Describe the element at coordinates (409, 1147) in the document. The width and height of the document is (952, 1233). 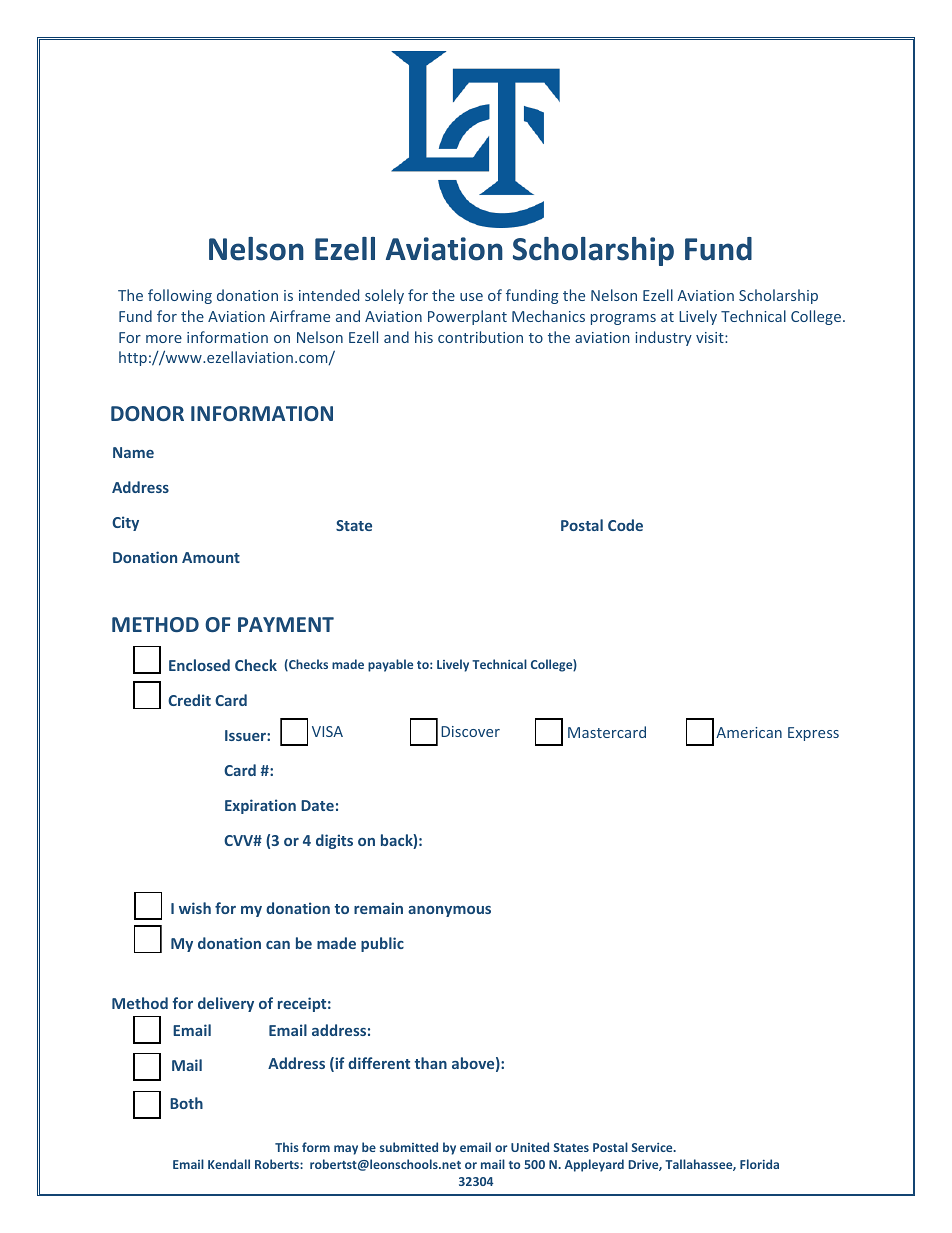
I see `submitted` at that location.
